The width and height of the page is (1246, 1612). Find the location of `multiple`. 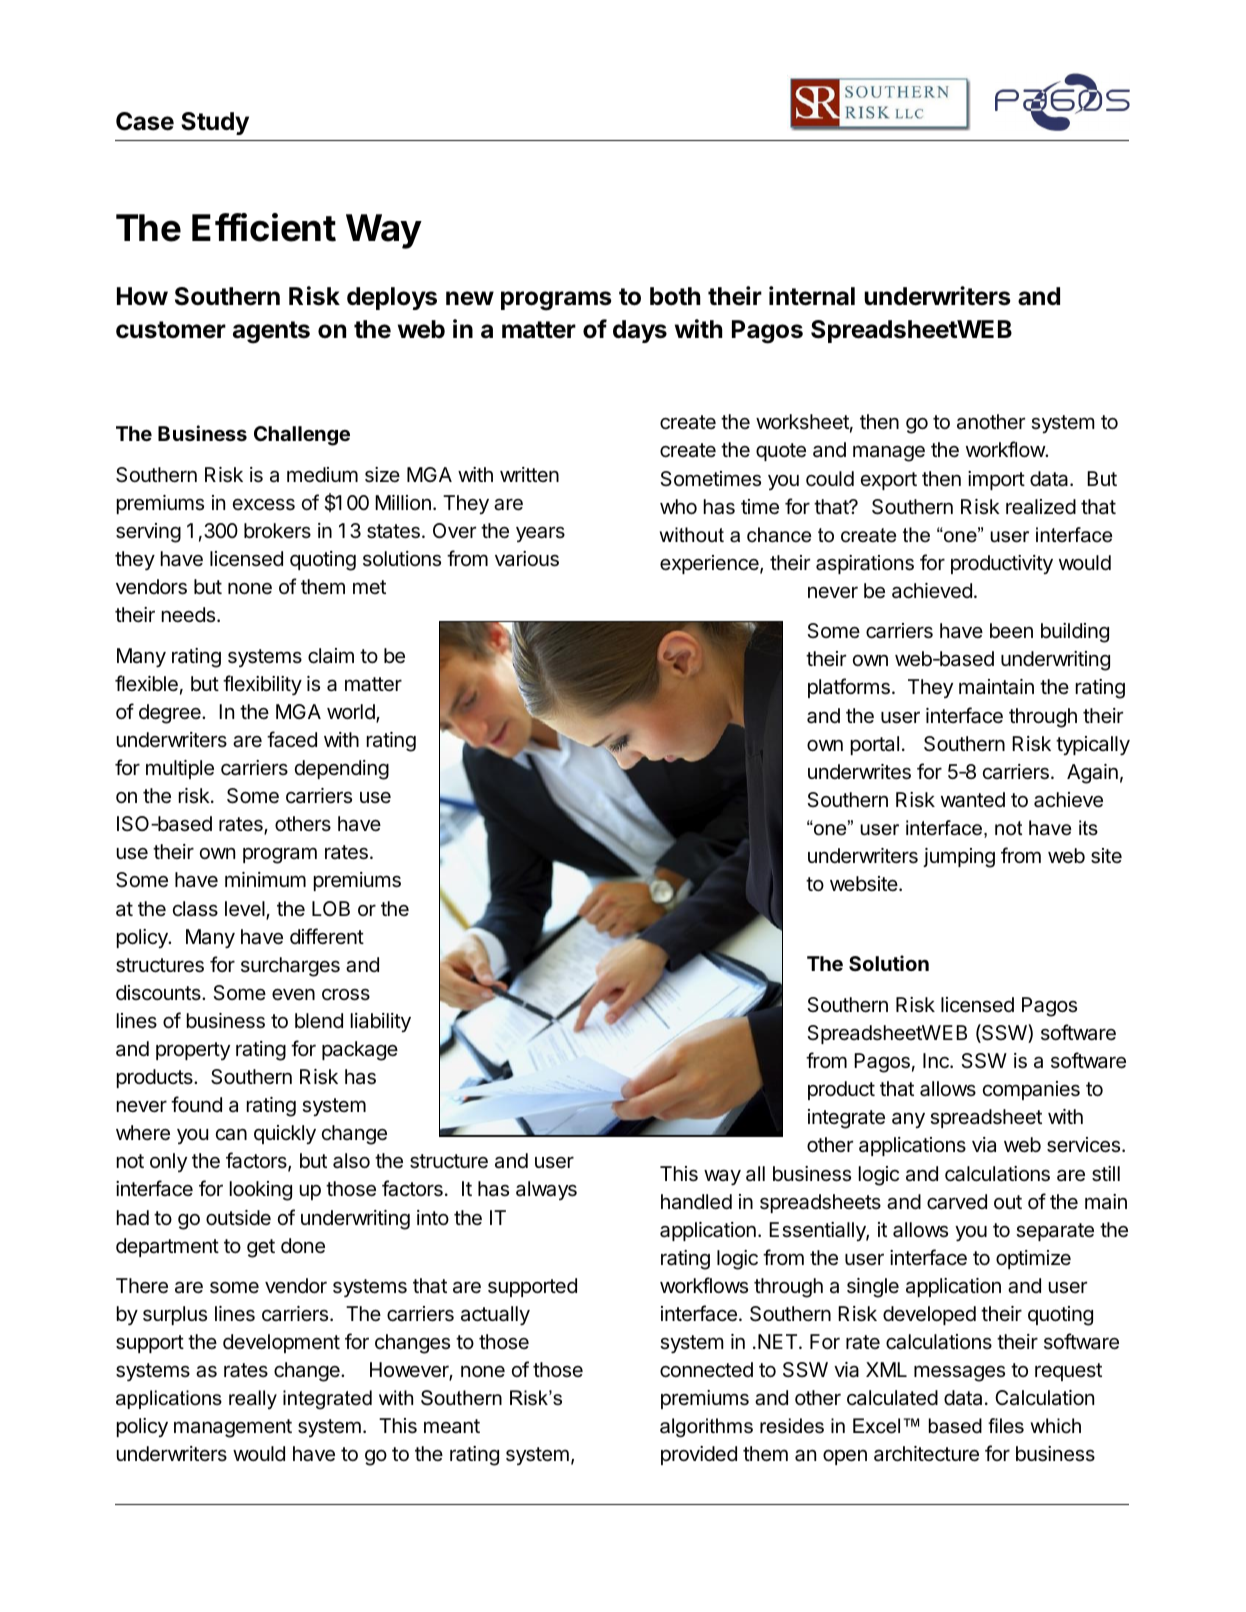

multiple is located at coordinates (180, 769).
